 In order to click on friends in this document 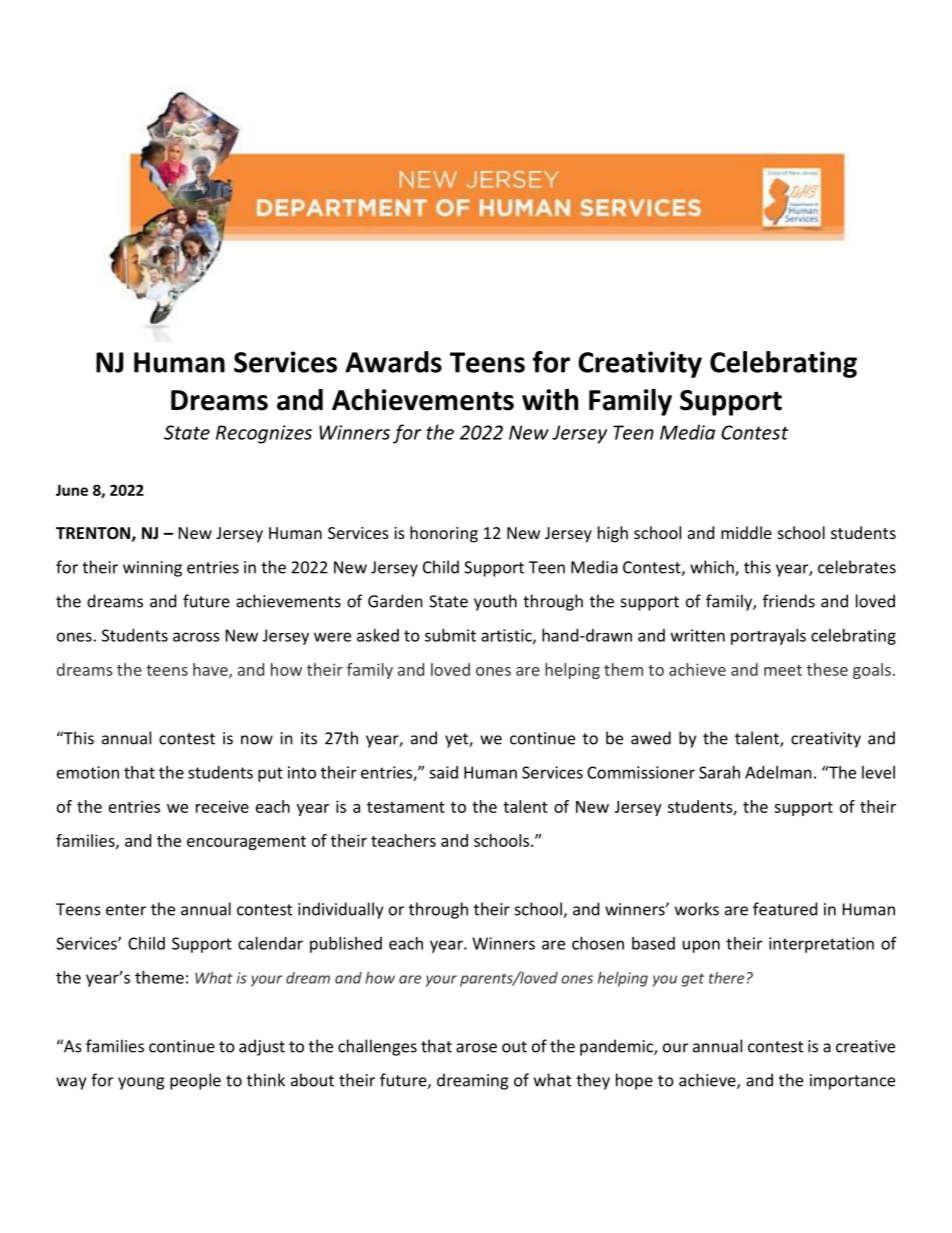, I will do `click(789, 601)`.
